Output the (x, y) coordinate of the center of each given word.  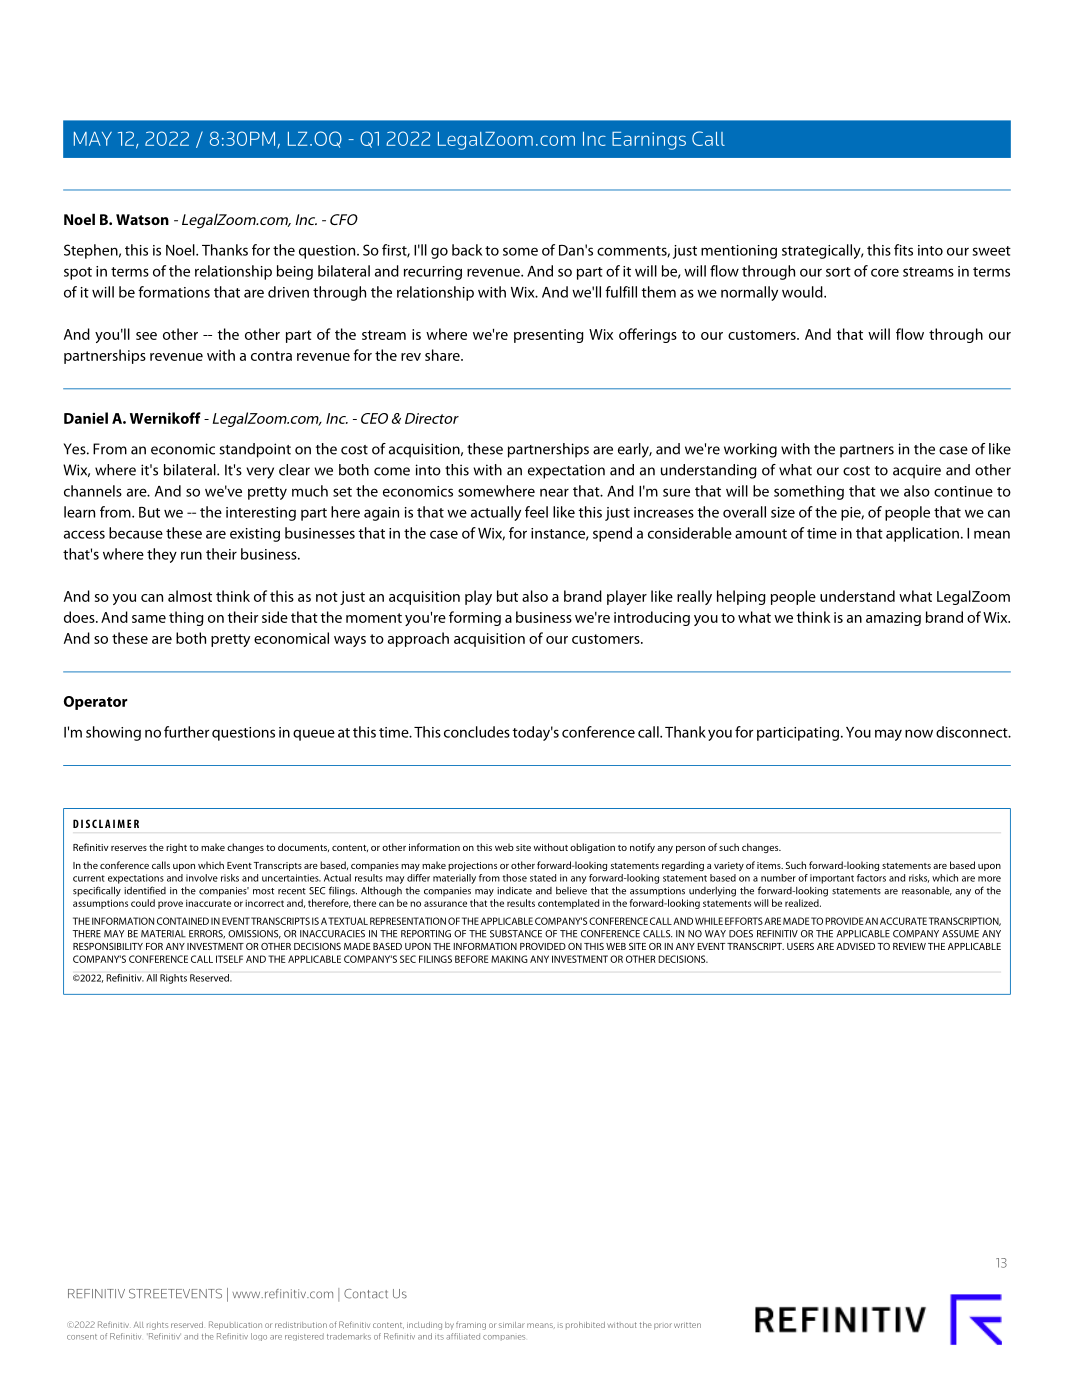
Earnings (649, 141)
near (554, 492)
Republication (235, 1325)
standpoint (255, 450)
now (919, 733)
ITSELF (229, 959)
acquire (917, 471)
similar (512, 1325)
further (186, 732)
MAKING (509, 959)
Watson (142, 219)
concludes (477, 732)
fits (903, 250)
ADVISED (855, 946)
